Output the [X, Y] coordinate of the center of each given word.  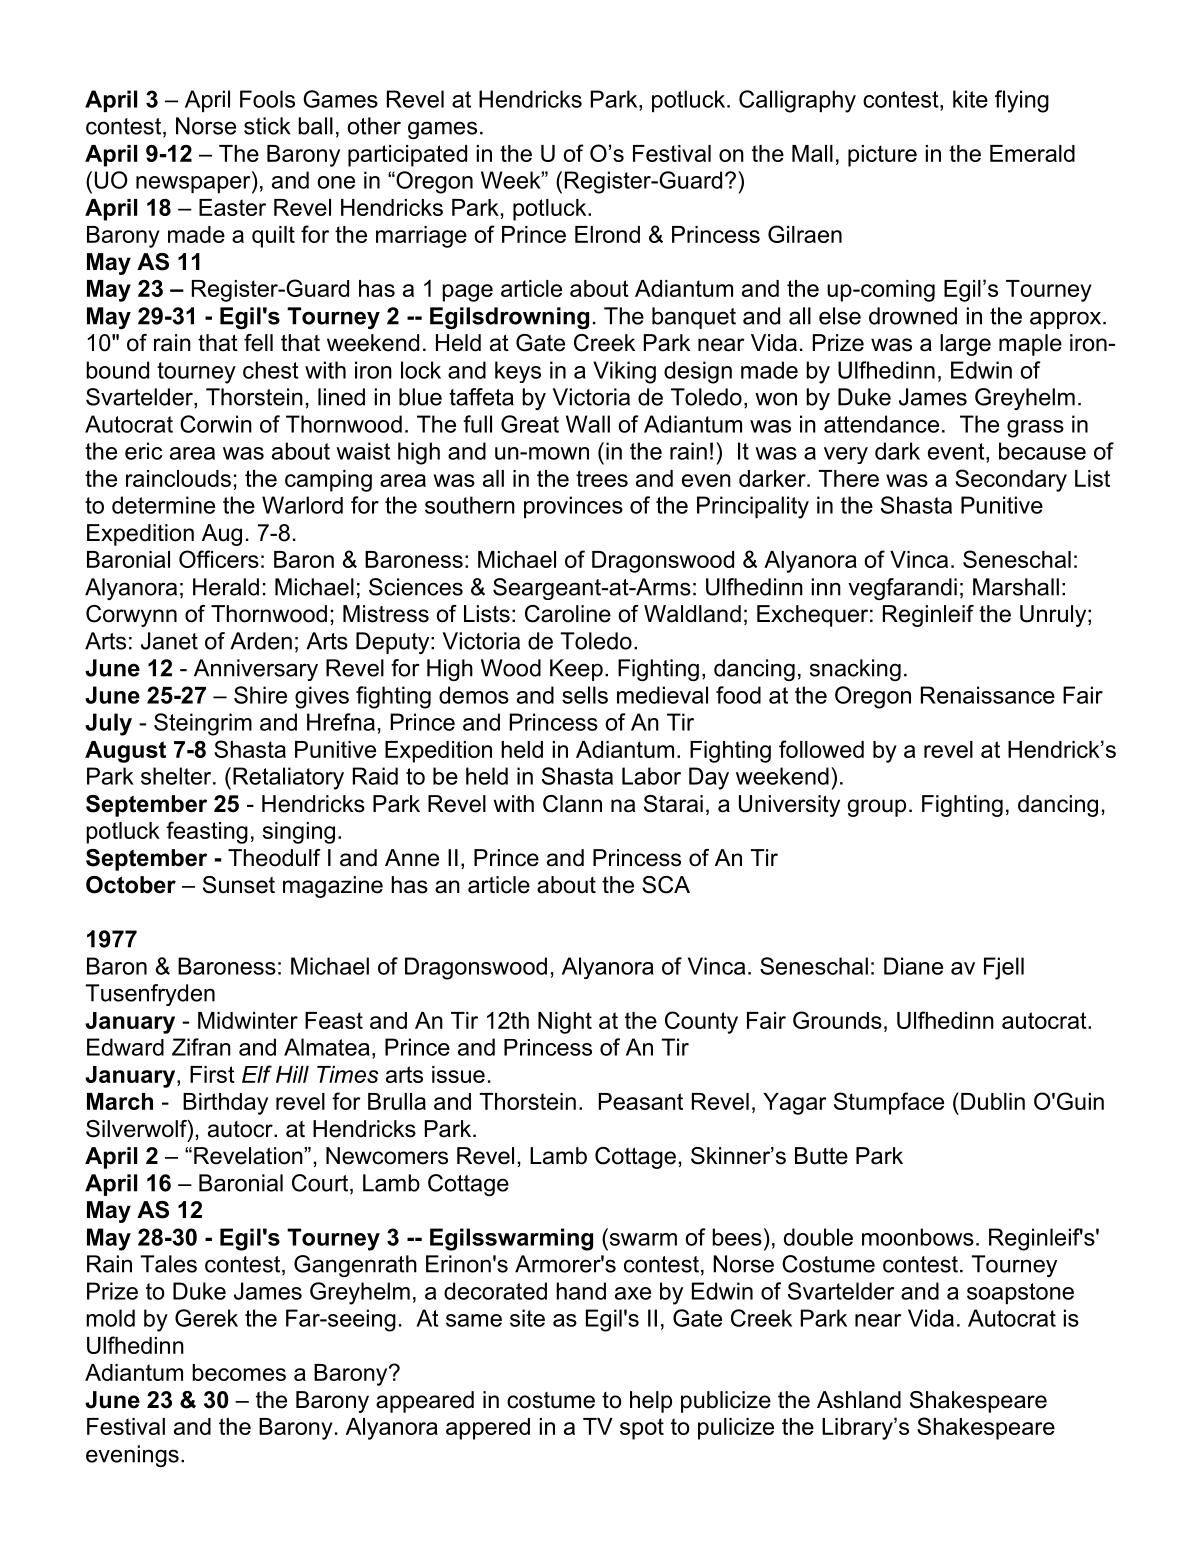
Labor [651, 776]
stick [267, 126]
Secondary [1011, 480]
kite [970, 99]
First [212, 1074]
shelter [177, 776]
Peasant [641, 1101]
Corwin [216, 424]
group [876, 808]
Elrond [607, 234]
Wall [588, 424]
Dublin [993, 1101]
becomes [239, 1372]
